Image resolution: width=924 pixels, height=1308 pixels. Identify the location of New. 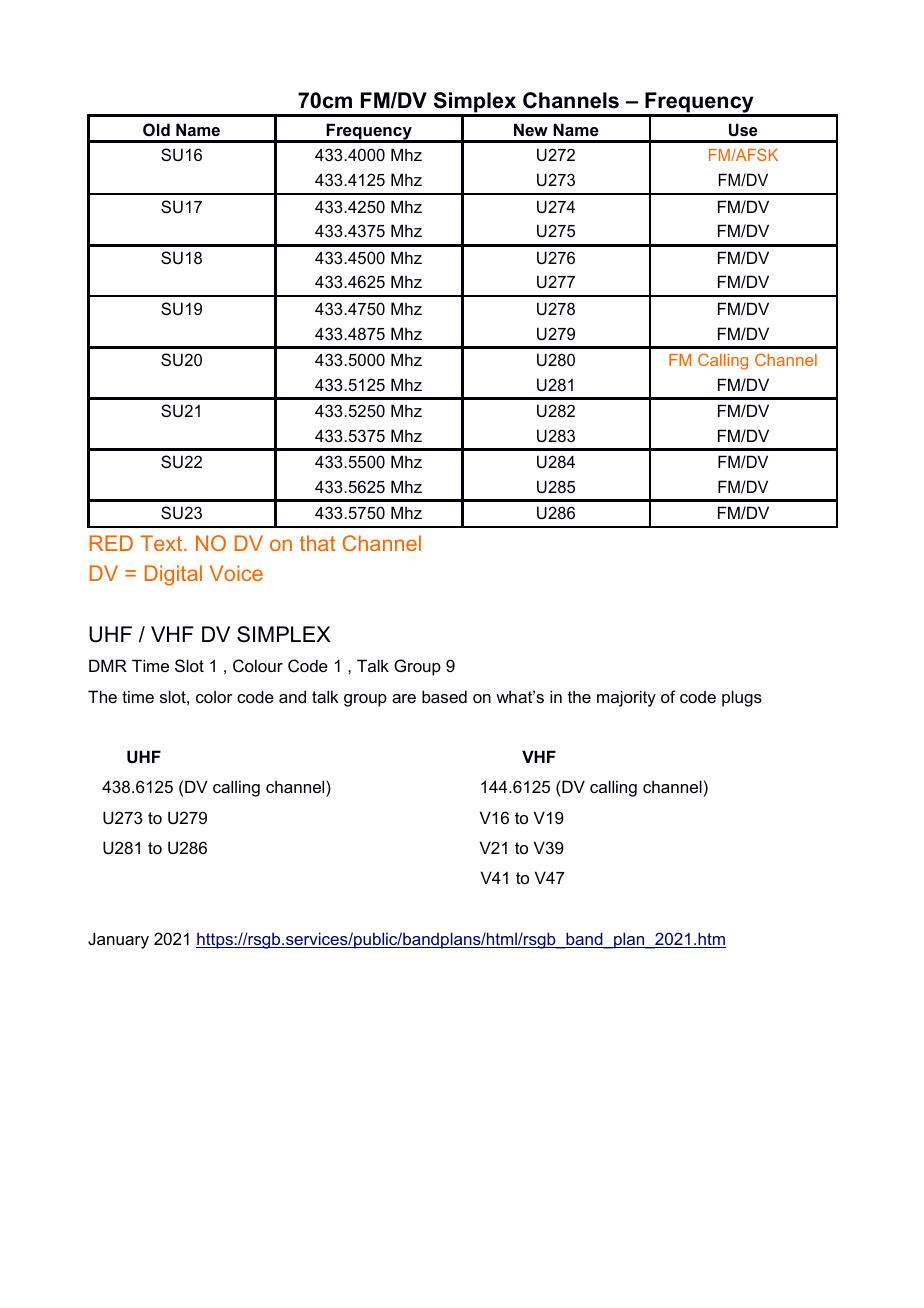
(531, 129).
